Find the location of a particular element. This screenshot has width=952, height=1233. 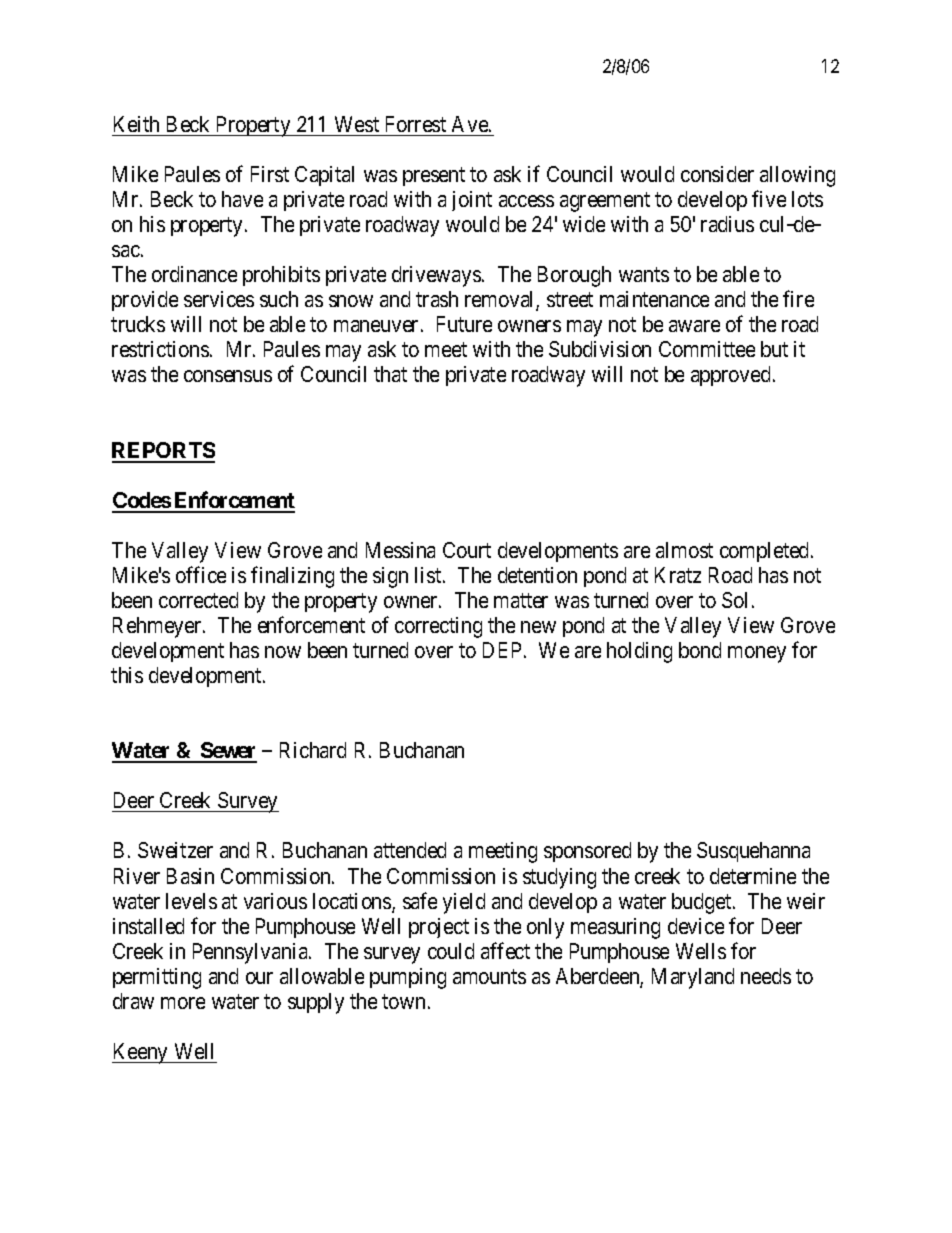

amounts is located at coordinates (489, 976).
